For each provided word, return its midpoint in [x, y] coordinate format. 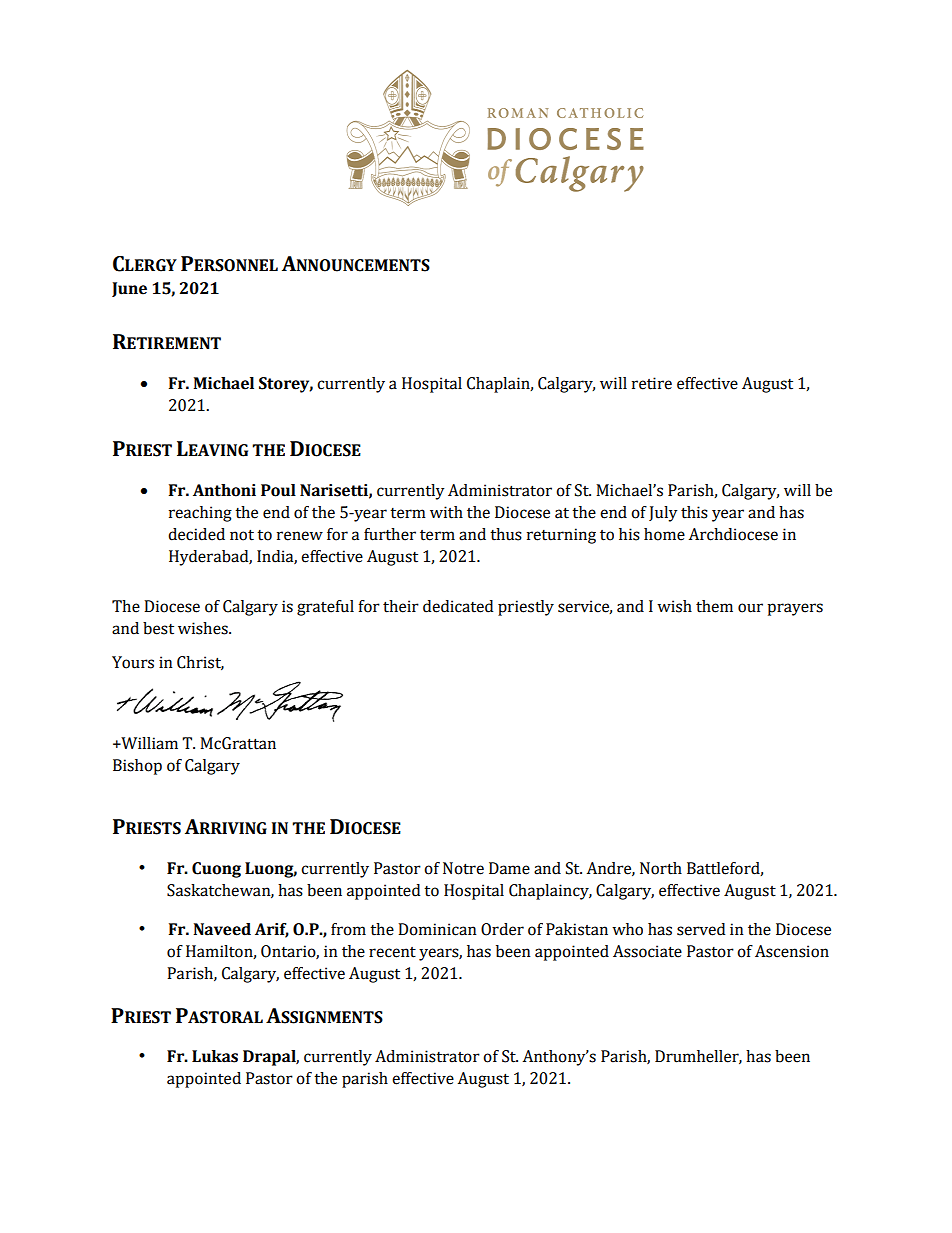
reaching [200, 514]
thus [506, 534]
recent [392, 952]
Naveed [222, 929]
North [661, 868]
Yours [133, 662]
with [446, 512]
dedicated [458, 606]
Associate [647, 951]
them [714, 606]
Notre [463, 868]
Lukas [215, 1056]
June [129, 289]
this [694, 512]
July [663, 514]
